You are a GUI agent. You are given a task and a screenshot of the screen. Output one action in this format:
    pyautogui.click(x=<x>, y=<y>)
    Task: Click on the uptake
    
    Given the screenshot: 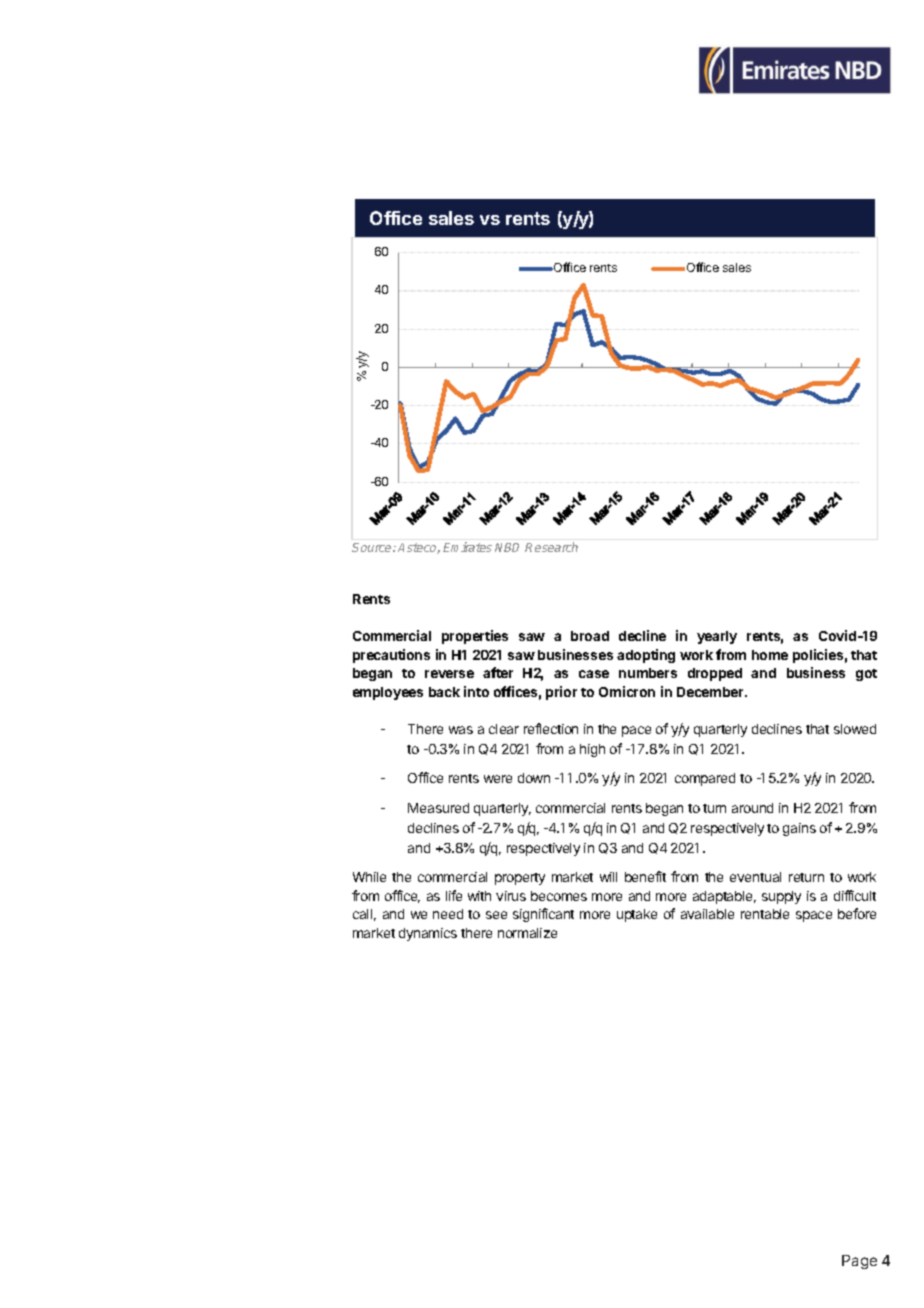 What is the action you would take?
    pyautogui.click(x=637, y=915)
